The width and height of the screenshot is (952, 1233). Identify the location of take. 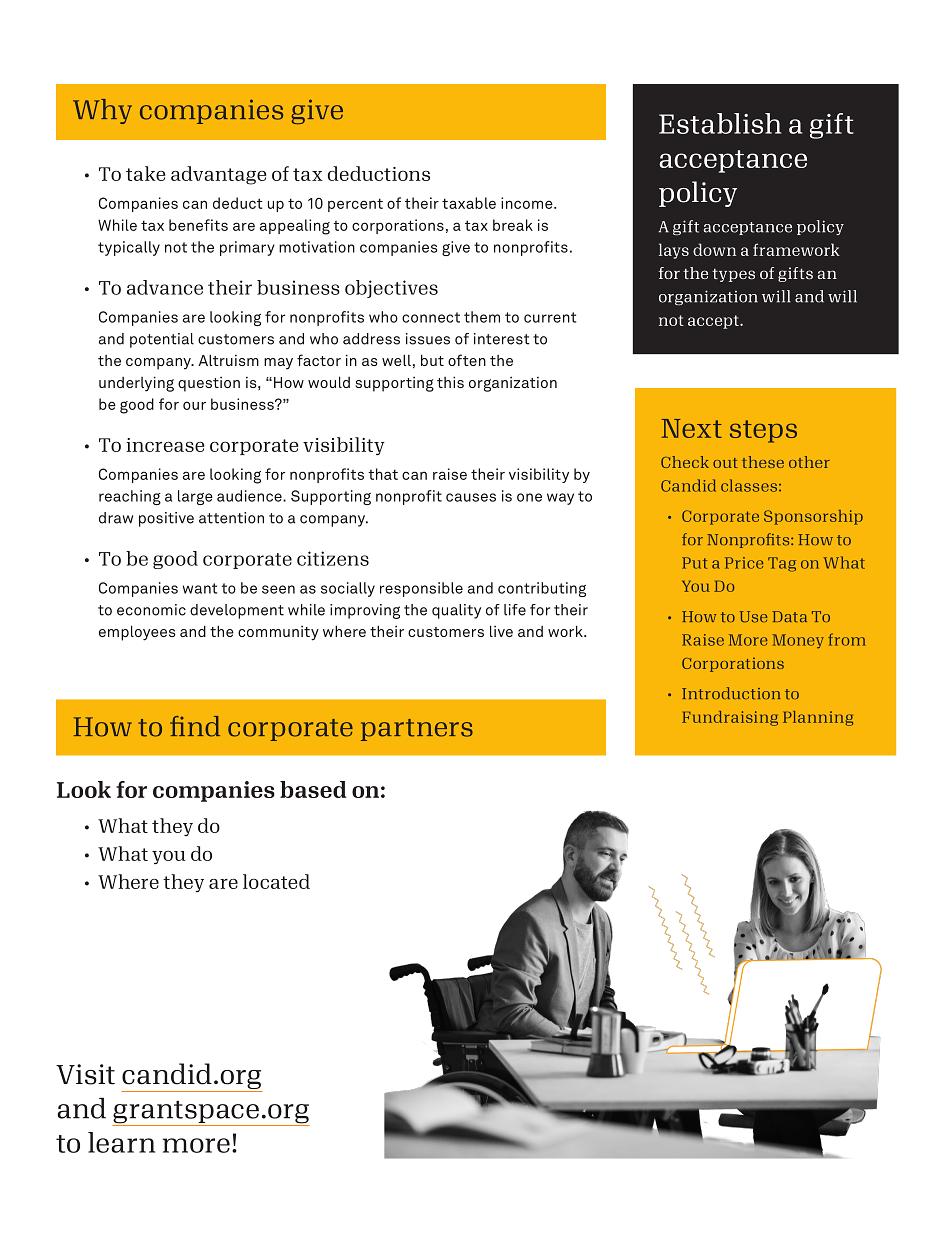
(145, 173).
